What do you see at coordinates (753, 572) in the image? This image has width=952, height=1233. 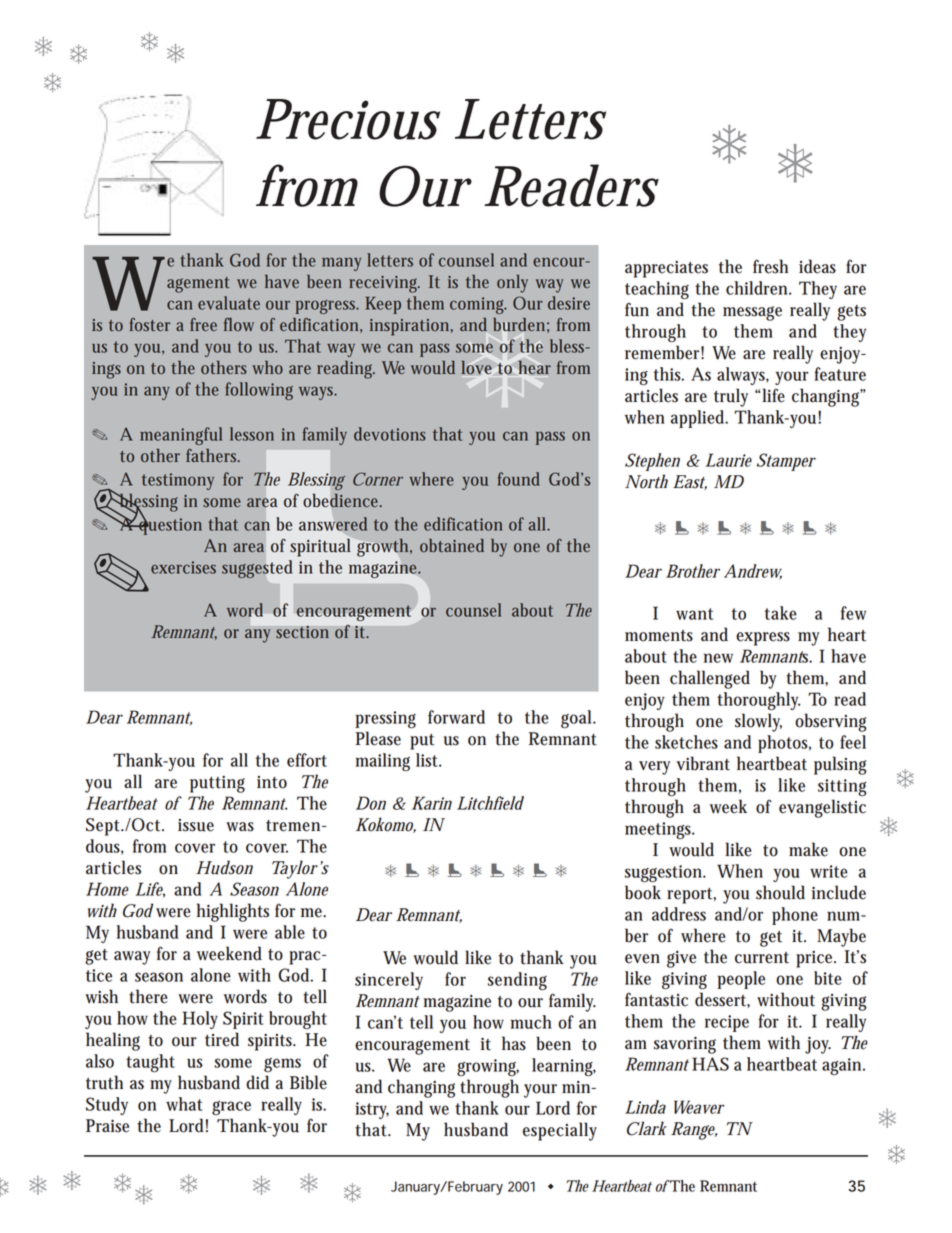 I see `Andrew` at bounding box center [753, 572].
